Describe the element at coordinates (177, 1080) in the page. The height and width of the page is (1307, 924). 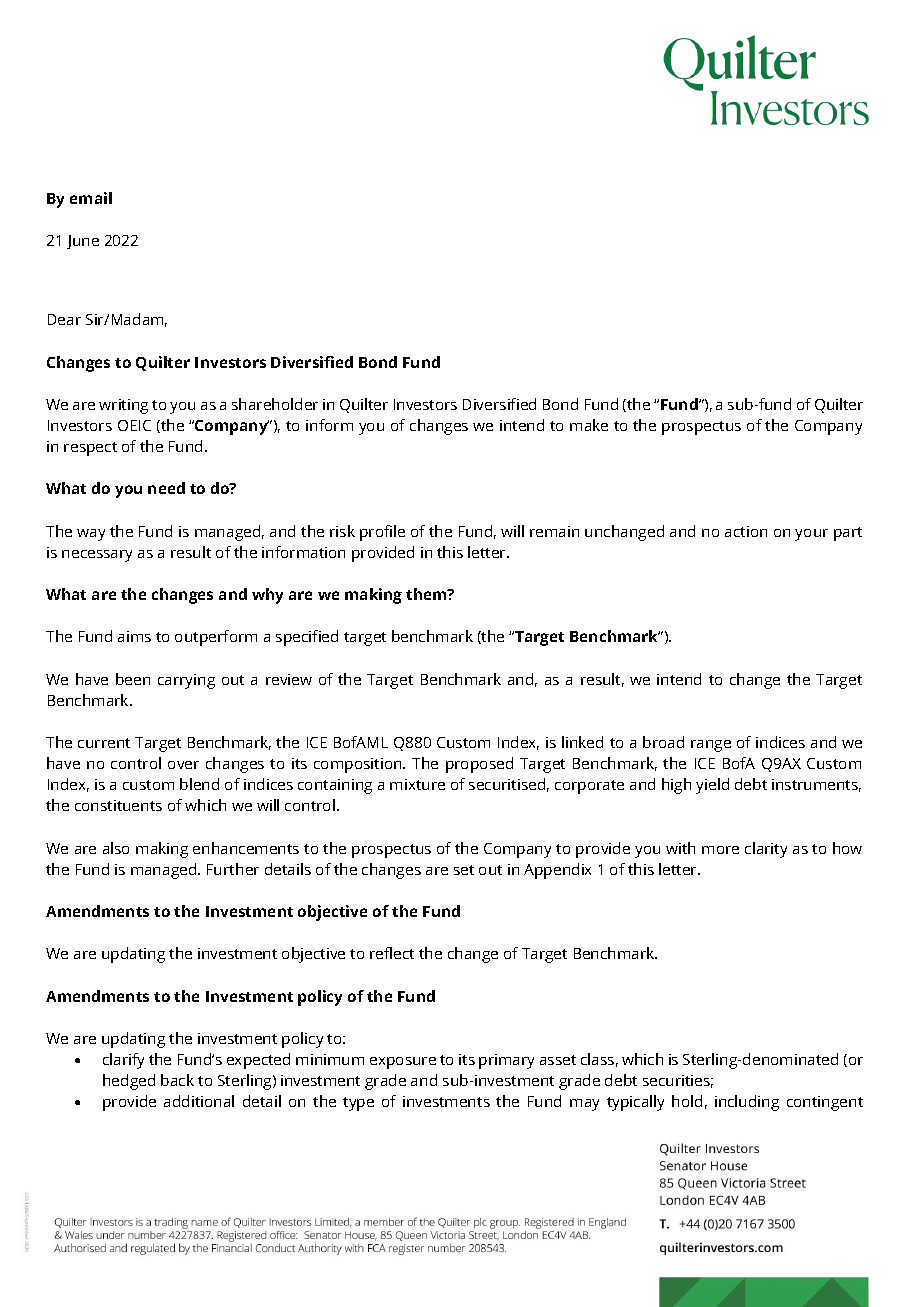
I see `back` at that location.
